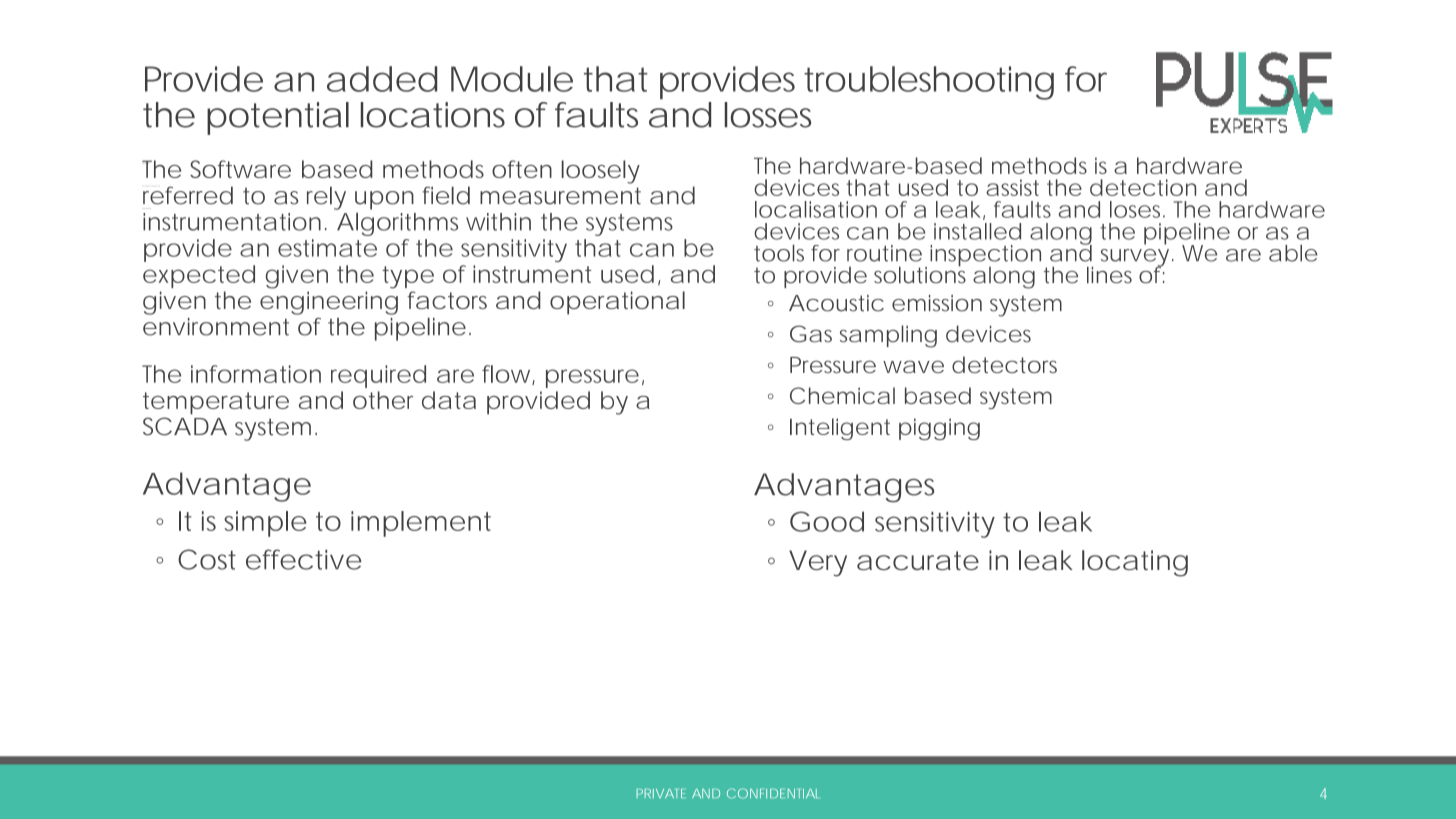 The width and height of the screenshot is (1456, 819). Describe the element at coordinates (1135, 563) in the screenshot. I see `locating` at that location.
